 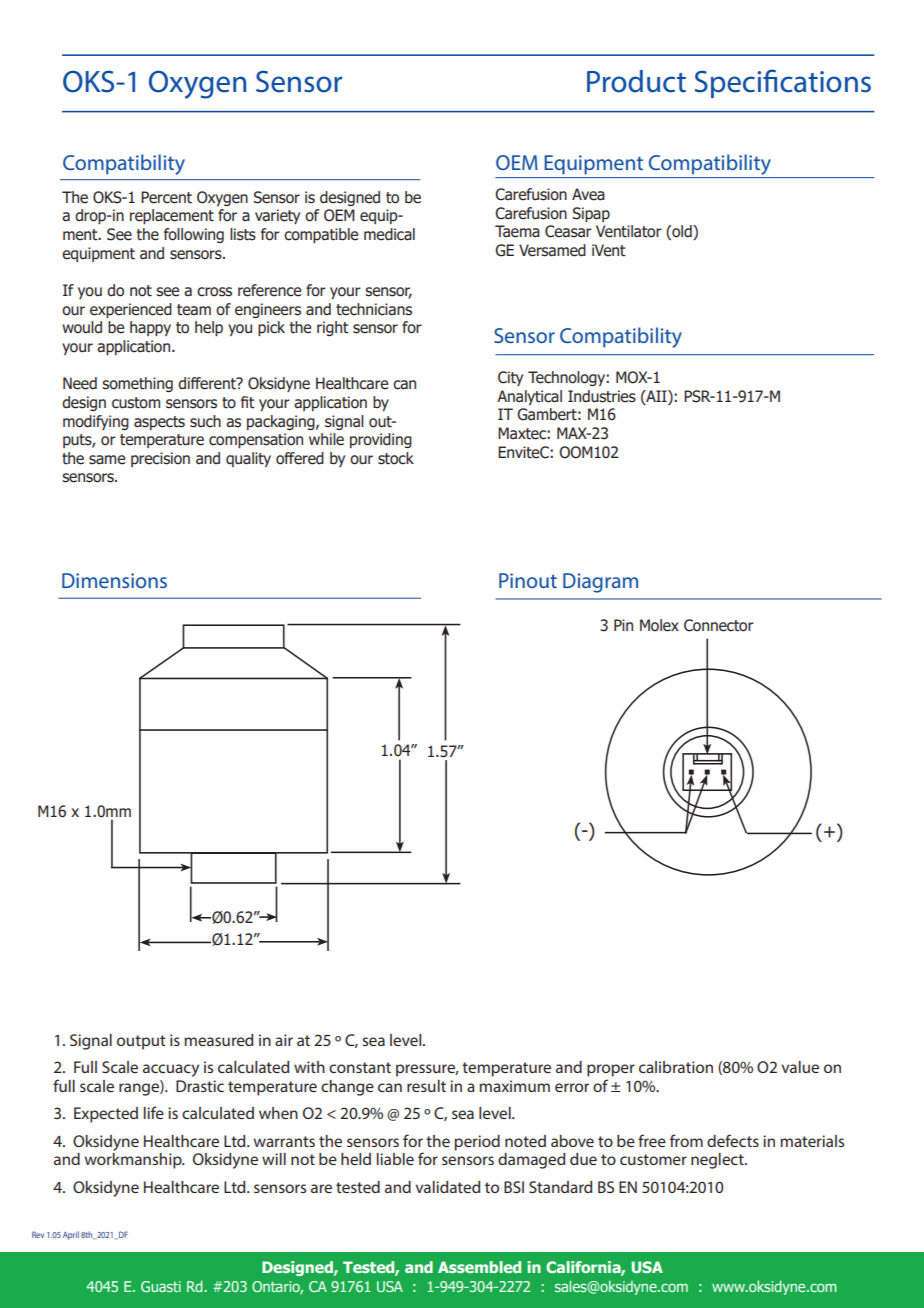 I want to click on April, so click(x=71, y=1235).
